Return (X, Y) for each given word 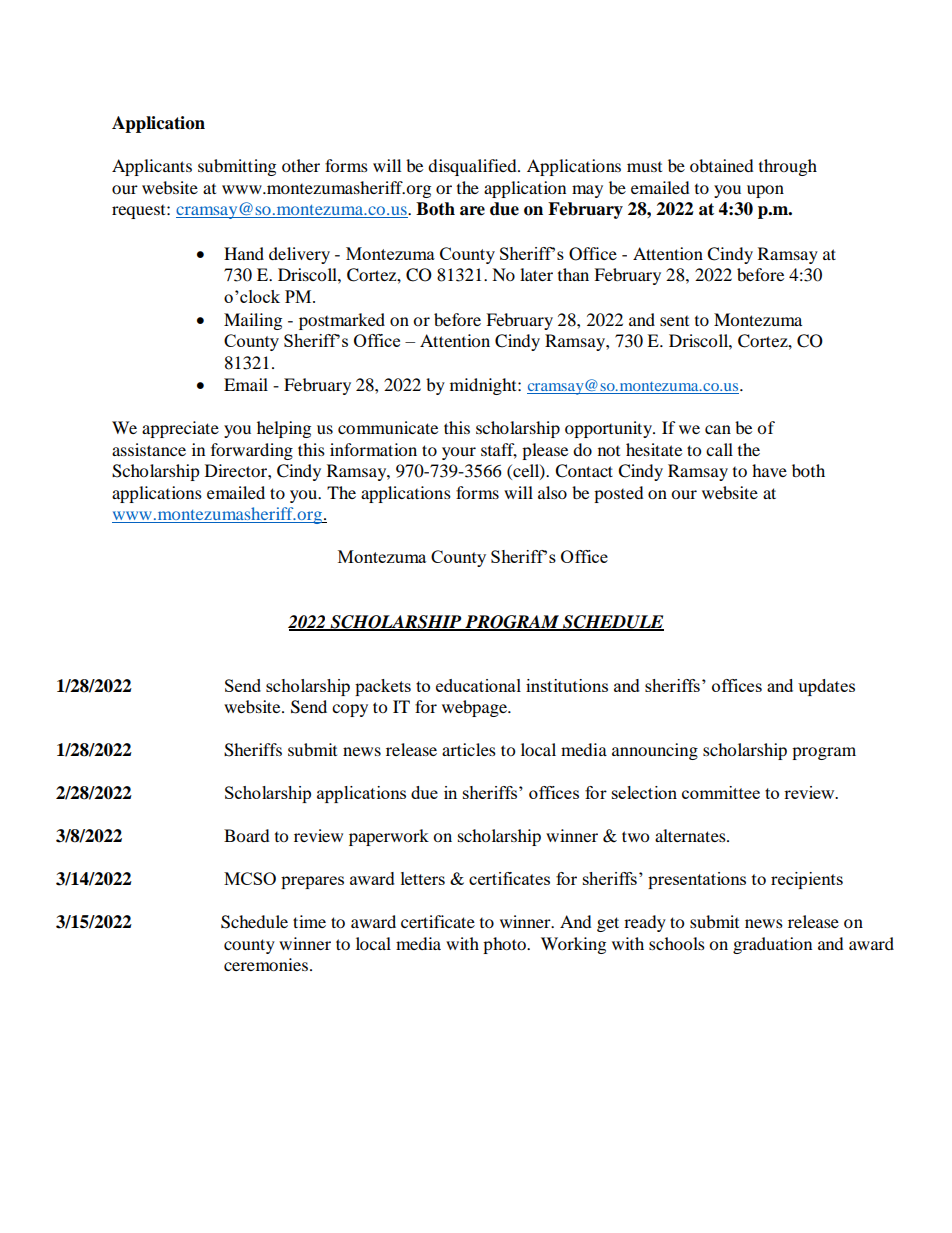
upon (765, 191)
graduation (772, 945)
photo (505, 945)
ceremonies (267, 964)
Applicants (152, 167)
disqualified (473, 167)
